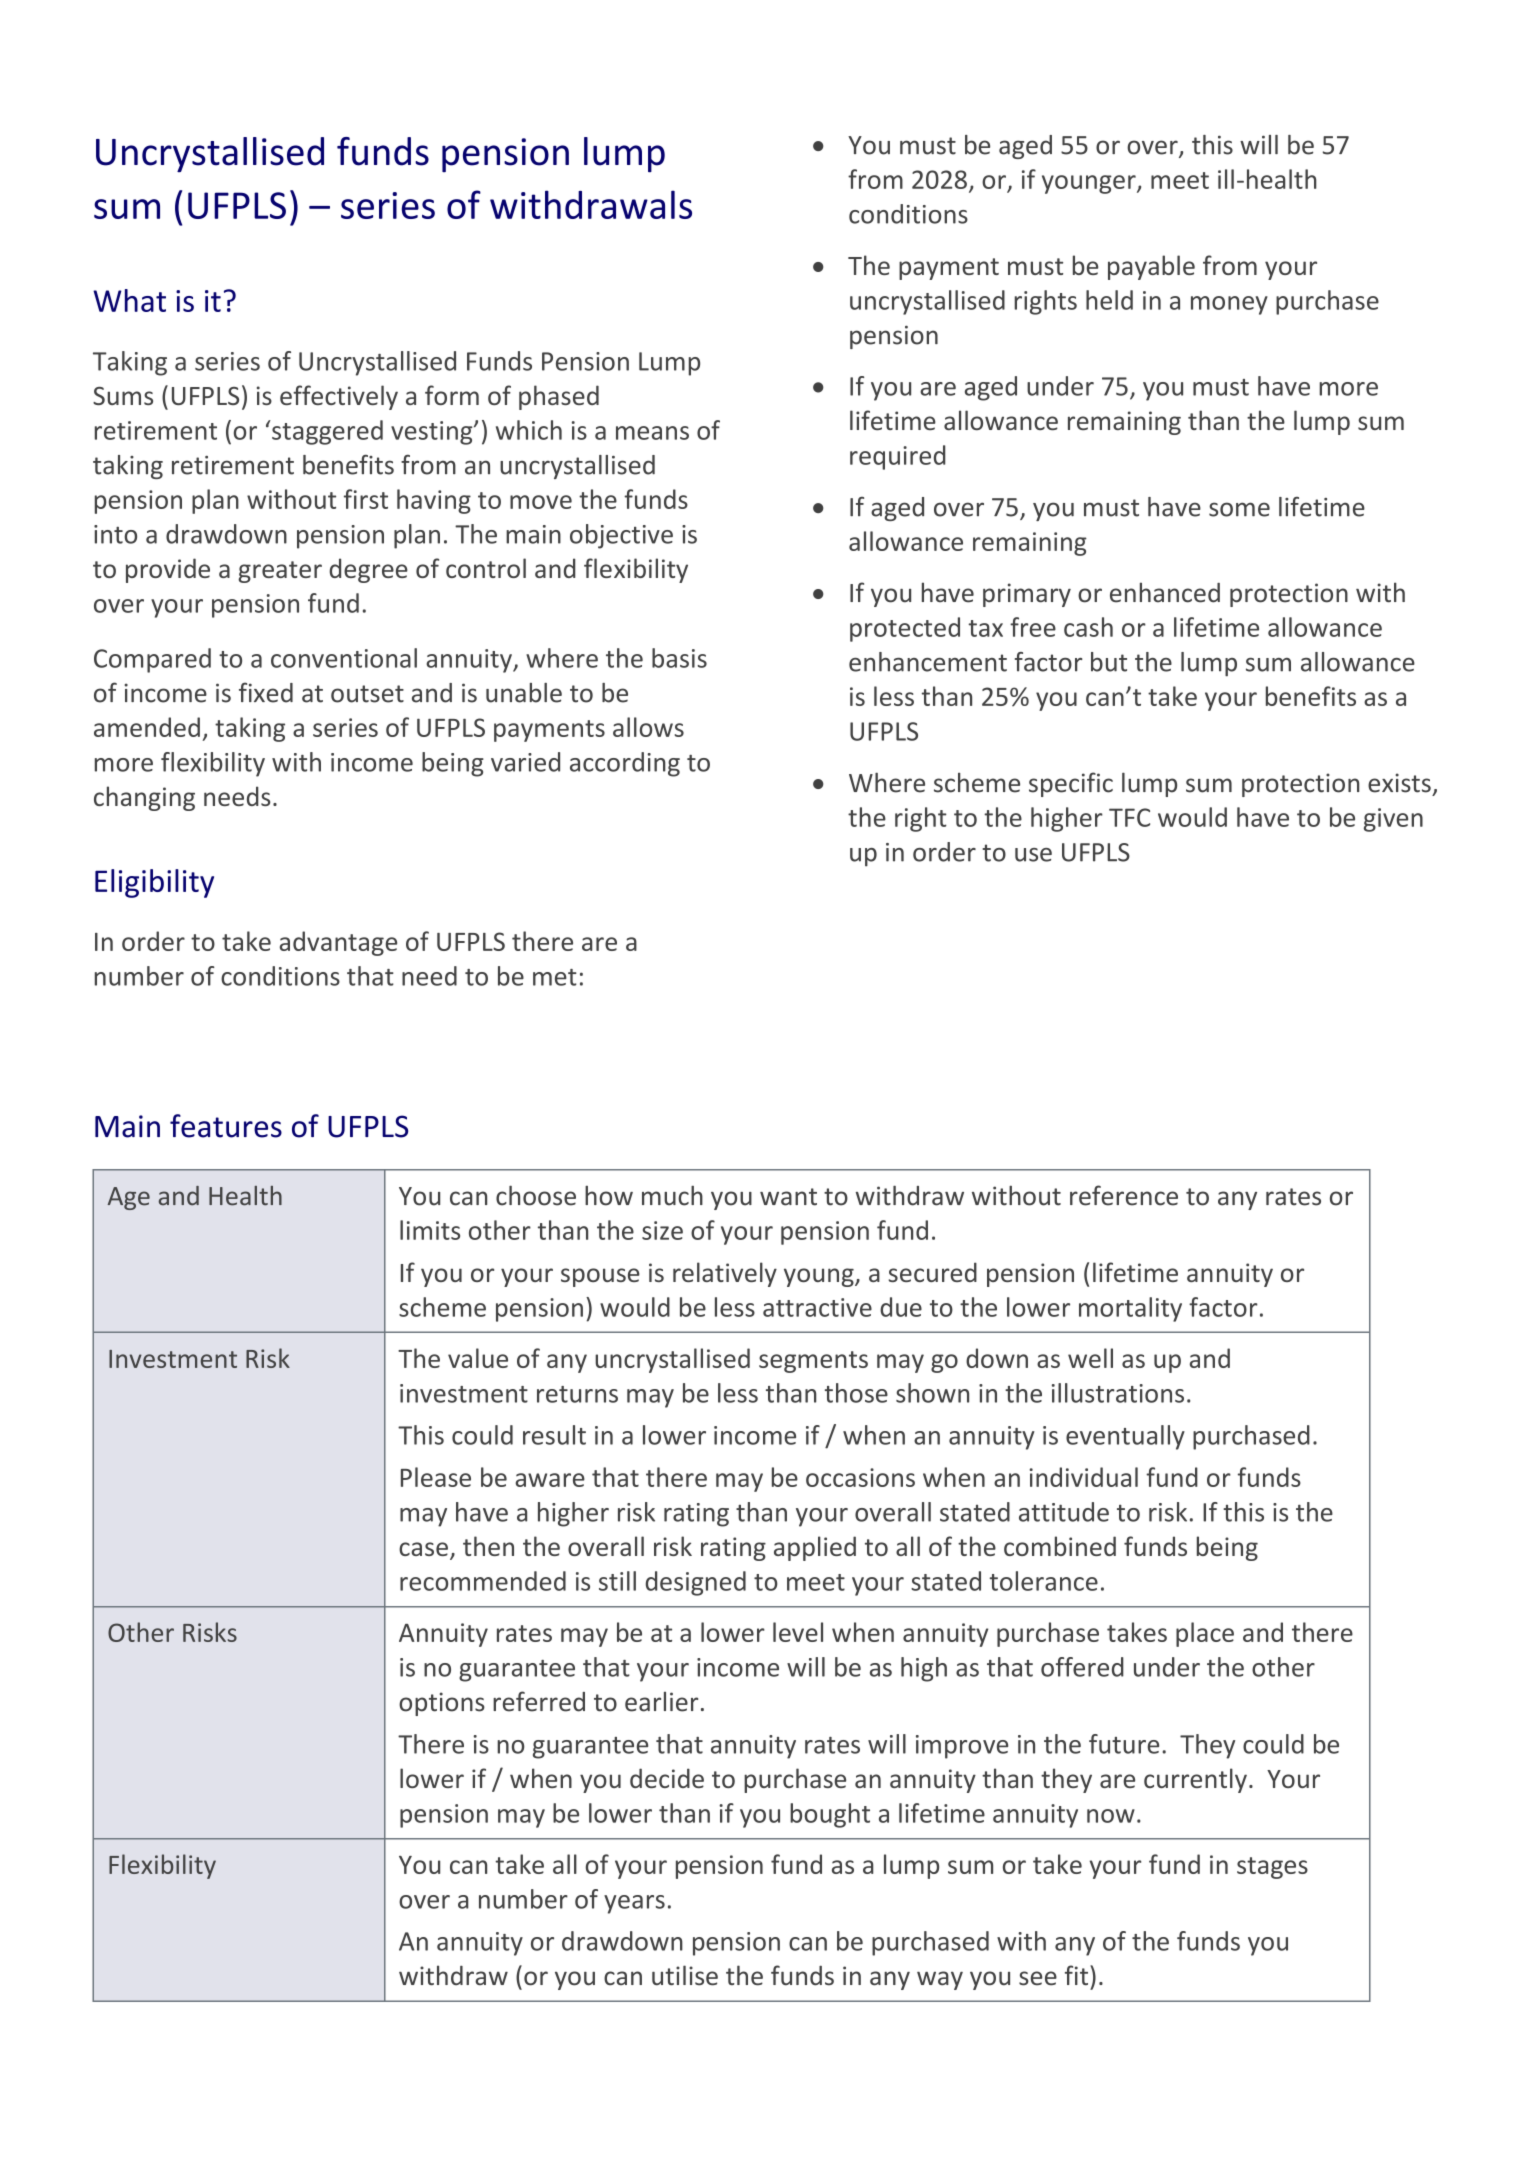 The width and height of the screenshot is (1532, 2167). What do you see at coordinates (788, 1197) in the screenshot?
I see `want` at bounding box center [788, 1197].
